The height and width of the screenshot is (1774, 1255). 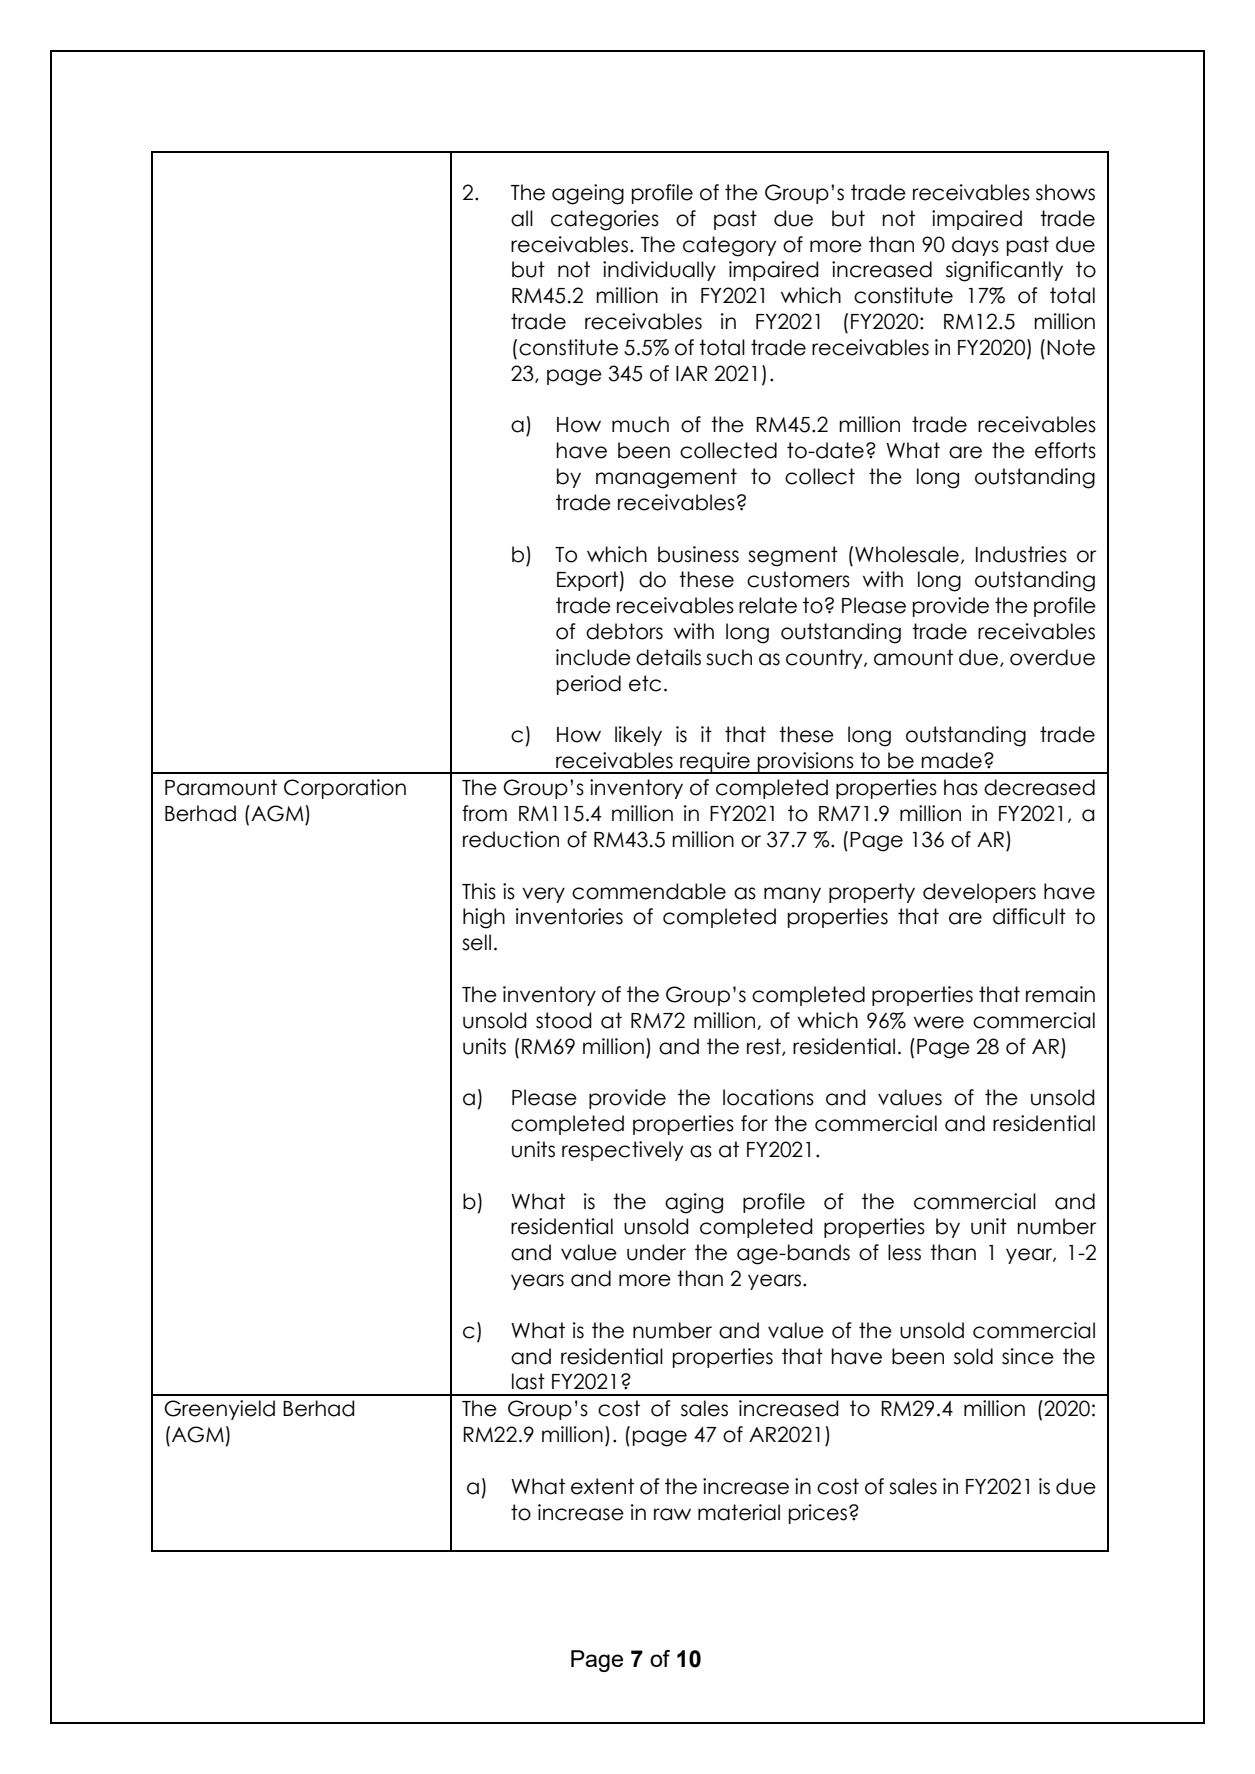 What do you see at coordinates (715, 763) in the screenshot?
I see `require` at bounding box center [715, 763].
